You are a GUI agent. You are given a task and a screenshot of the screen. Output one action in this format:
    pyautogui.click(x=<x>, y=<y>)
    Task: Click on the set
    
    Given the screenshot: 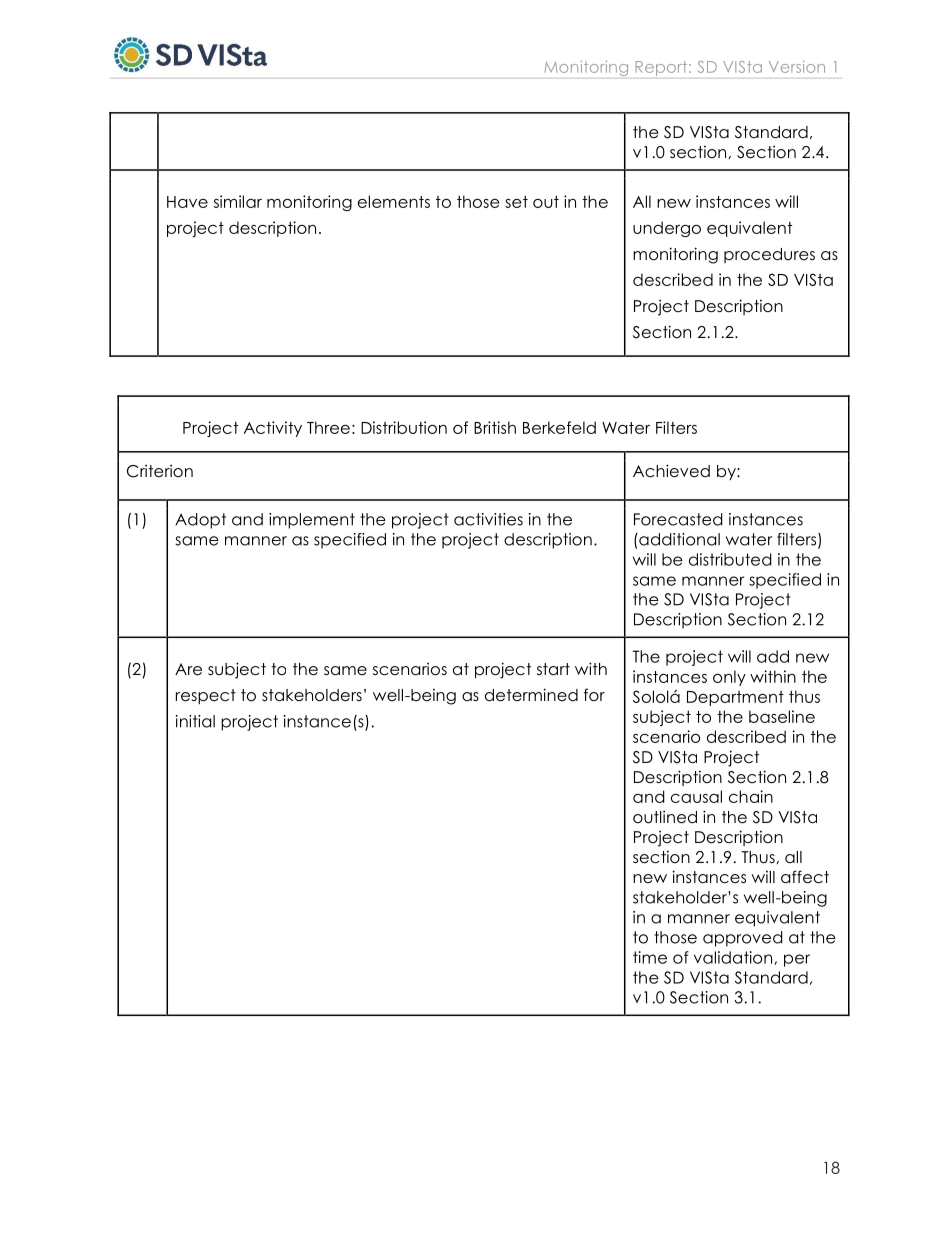 What is the action you would take?
    pyautogui.click(x=516, y=202)
